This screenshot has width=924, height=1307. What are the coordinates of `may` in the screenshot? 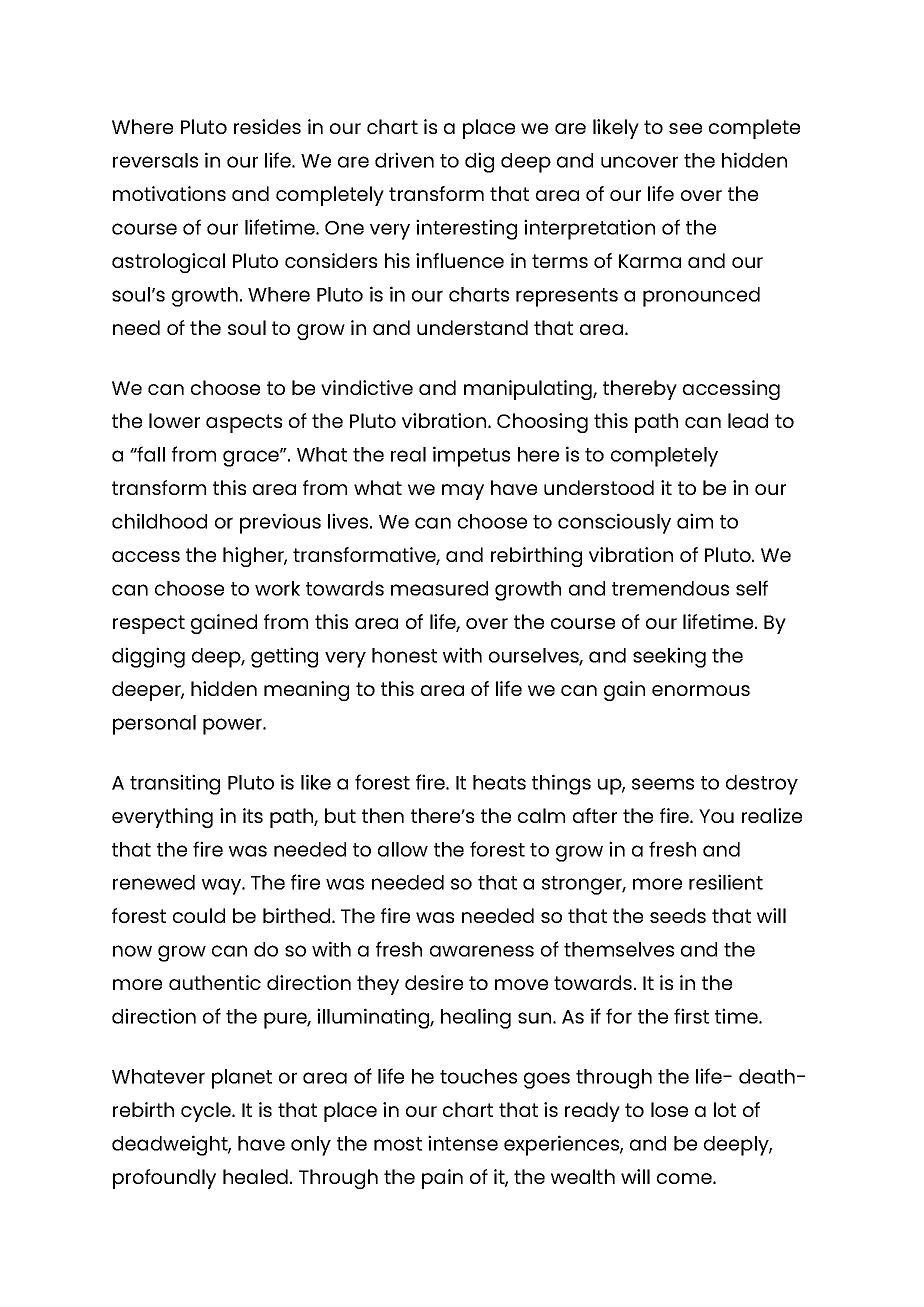 It's located at (463, 492).
